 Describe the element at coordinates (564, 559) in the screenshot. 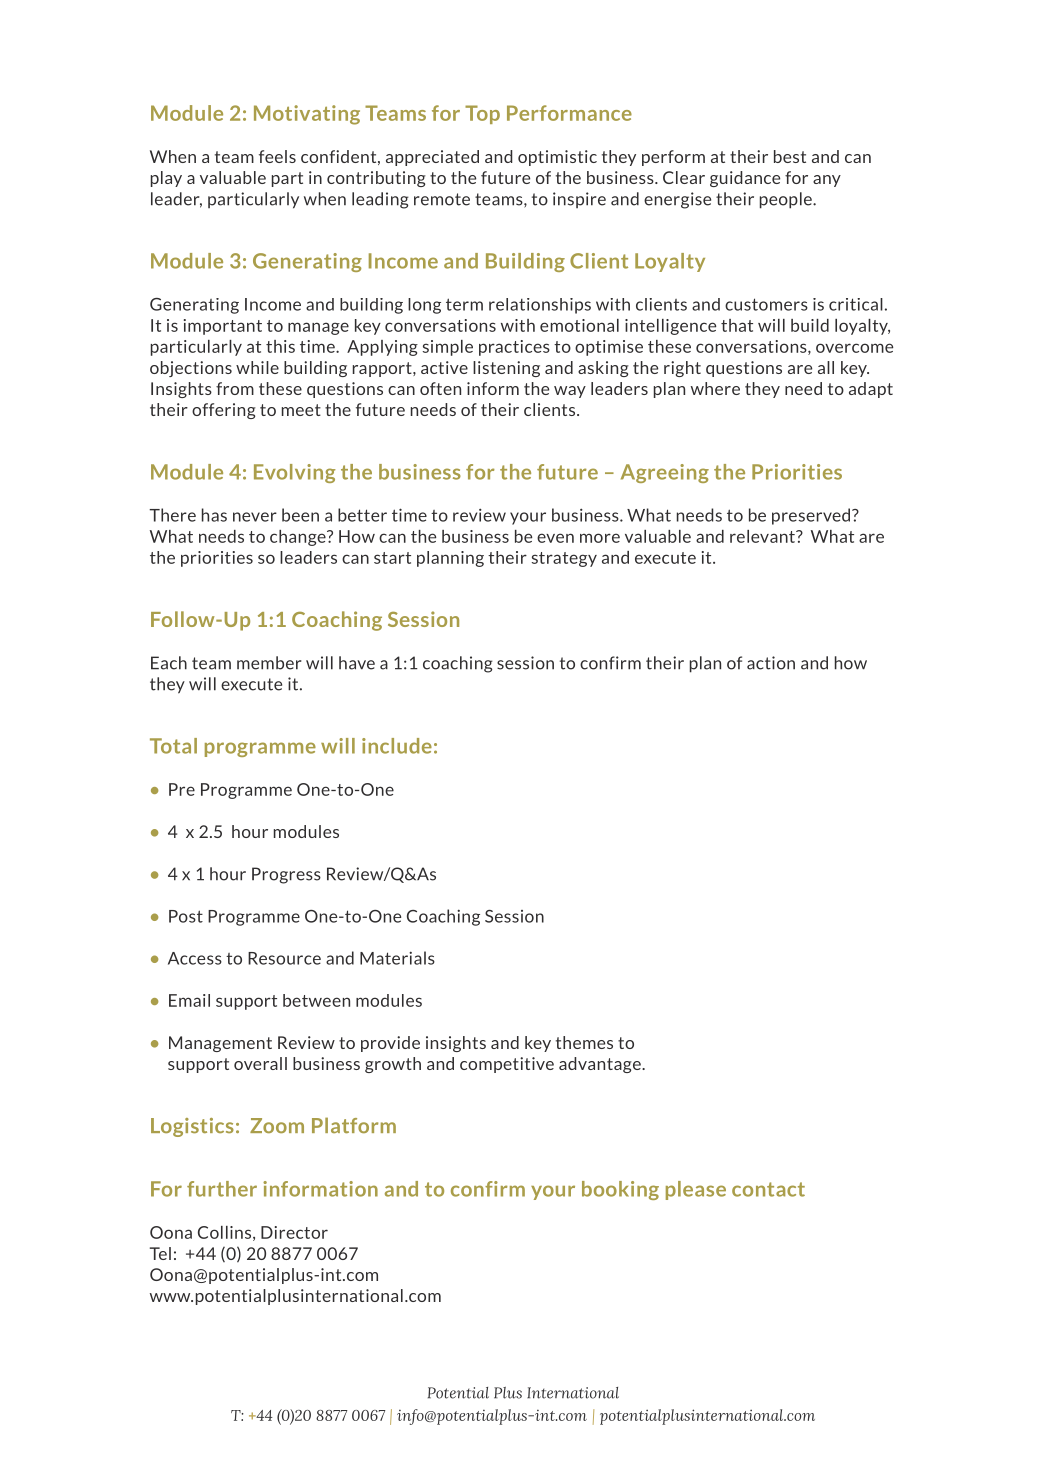

I see `strategy` at that location.
